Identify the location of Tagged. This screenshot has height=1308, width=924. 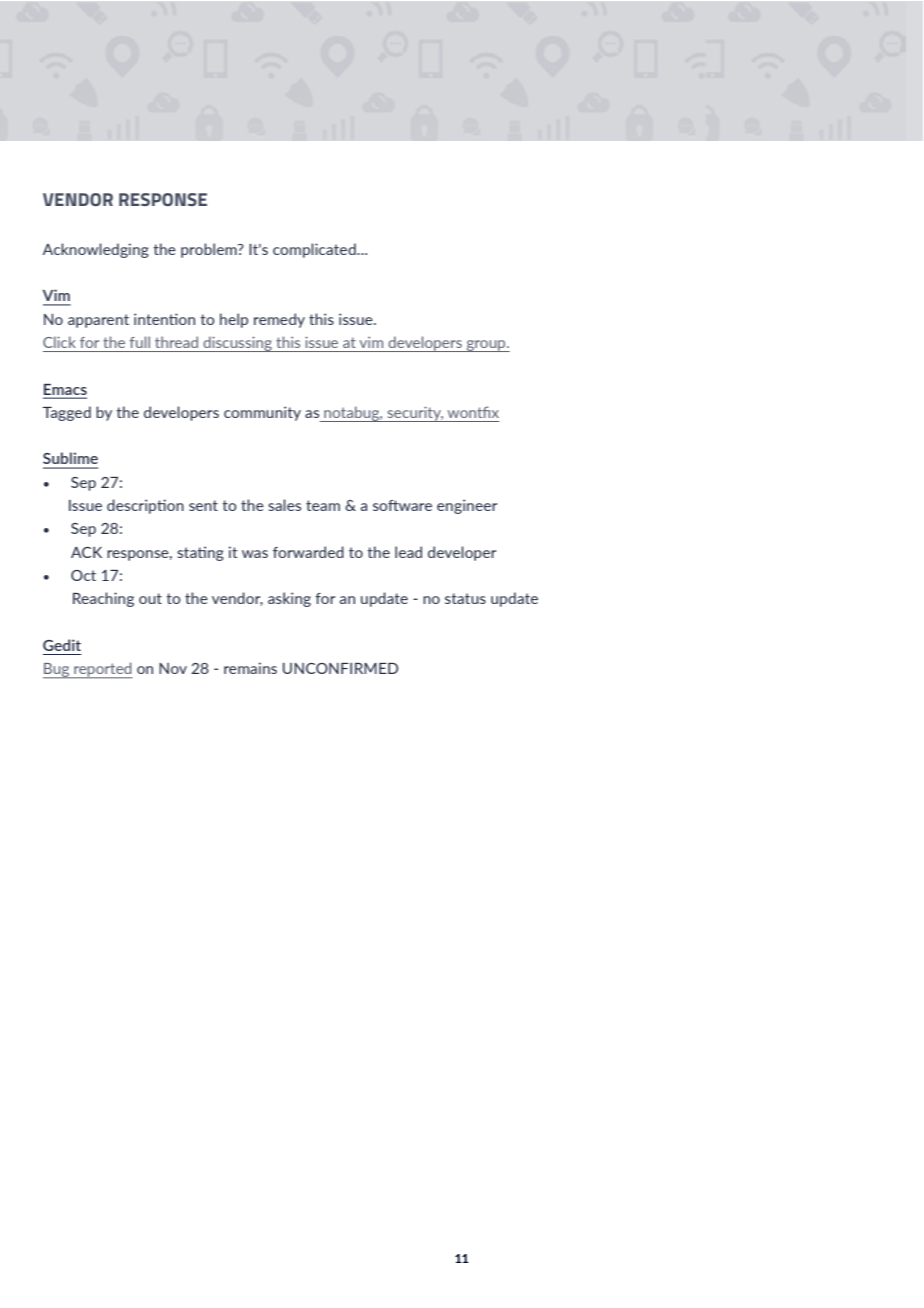
(67, 413).
